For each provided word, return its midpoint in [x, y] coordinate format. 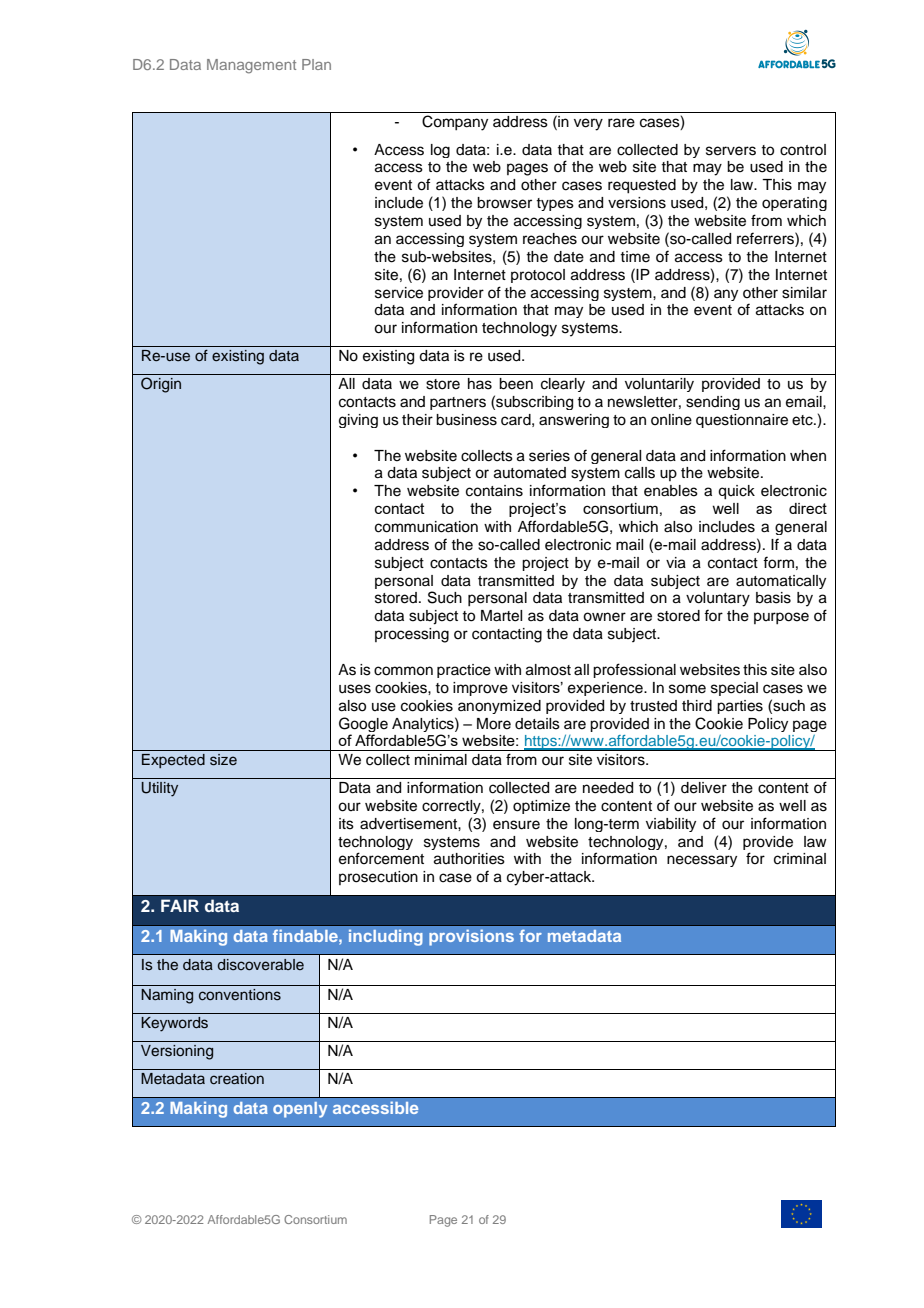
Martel [501, 616]
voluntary [718, 599]
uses [355, 689]
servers [731, 151]
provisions [471, 937]
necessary [702, 861]
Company [455, 123]
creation [237, 1078]
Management [251, 66]
